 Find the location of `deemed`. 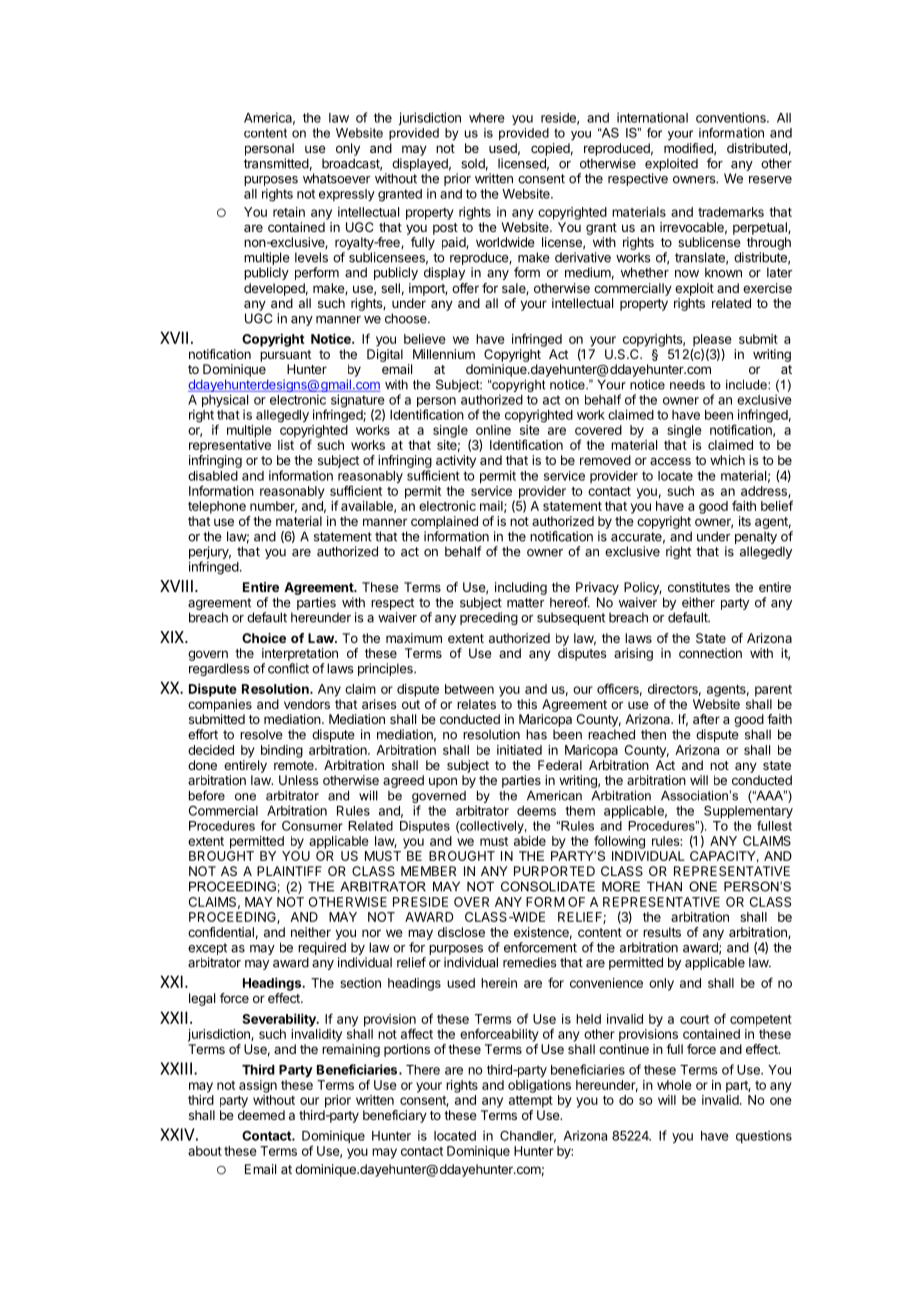

deemed is located at coordinates (261, 1115).
